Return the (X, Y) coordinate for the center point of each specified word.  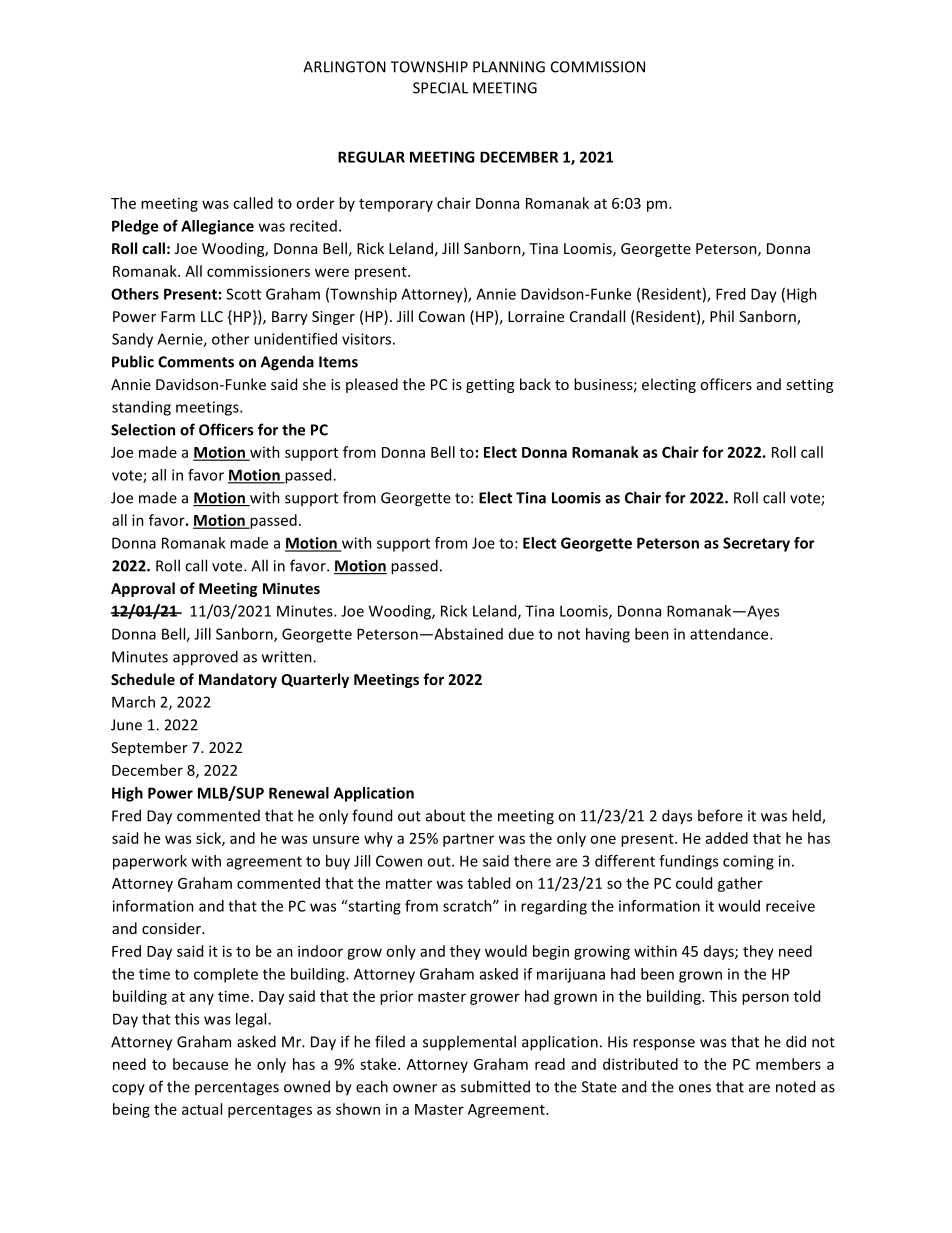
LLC (212, 316)
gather (740, 884)
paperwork (150, 862)
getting (490, 386)
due (521, 634)
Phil (722, 316)
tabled (488, 883)
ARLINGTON (344, 67)
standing (141, 408)
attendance (730, 634)
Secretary (756, 544)
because (200, 1064)
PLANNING (509, 67)
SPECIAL (440, 88)
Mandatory (238, 680)
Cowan (442, 316)
